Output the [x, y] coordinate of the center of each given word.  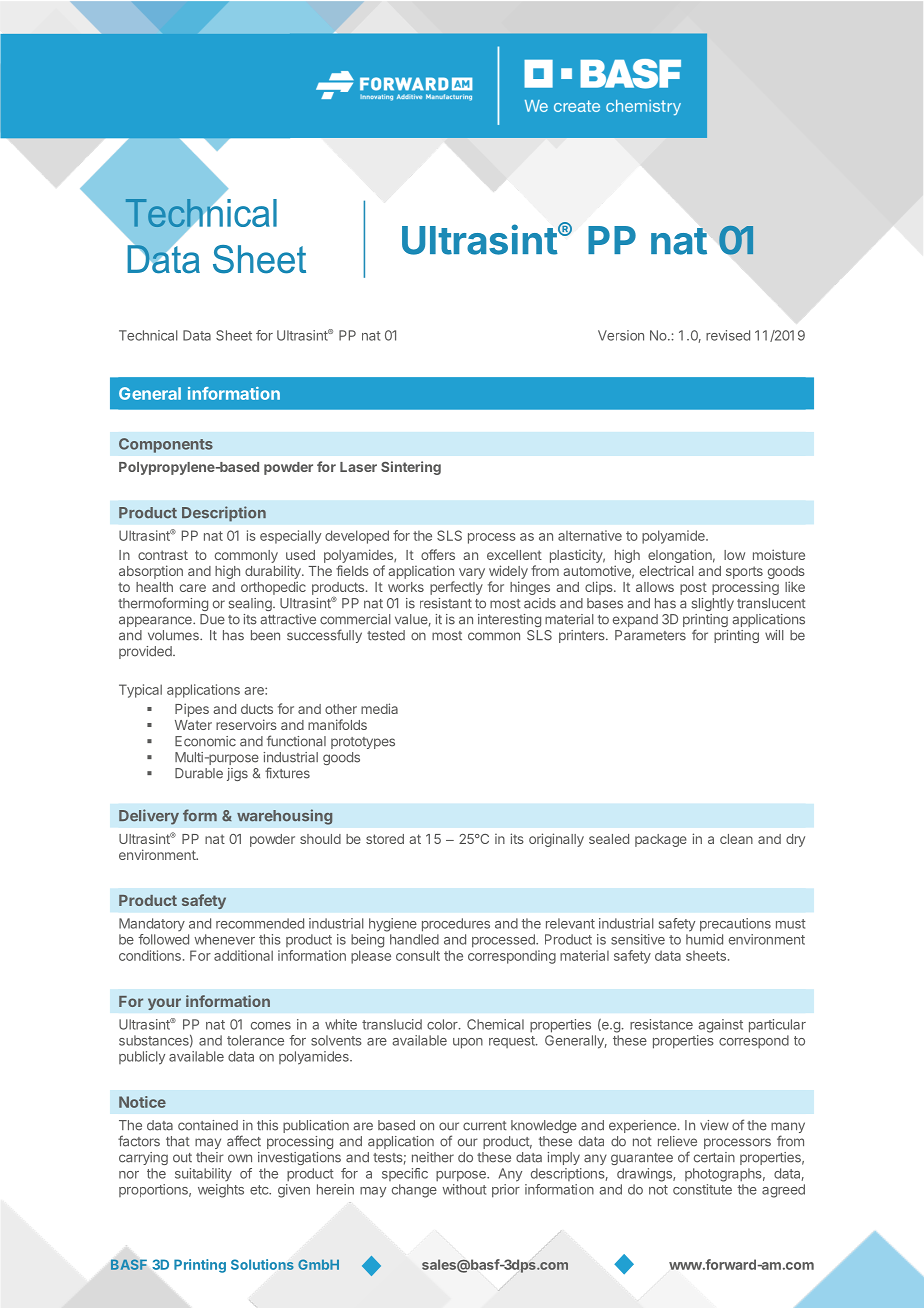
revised [728, 335]
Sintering [411, 468]
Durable [199, 773]
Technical [148, 335]
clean [736, 839]
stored [385, 839]
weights [221, 1191]
